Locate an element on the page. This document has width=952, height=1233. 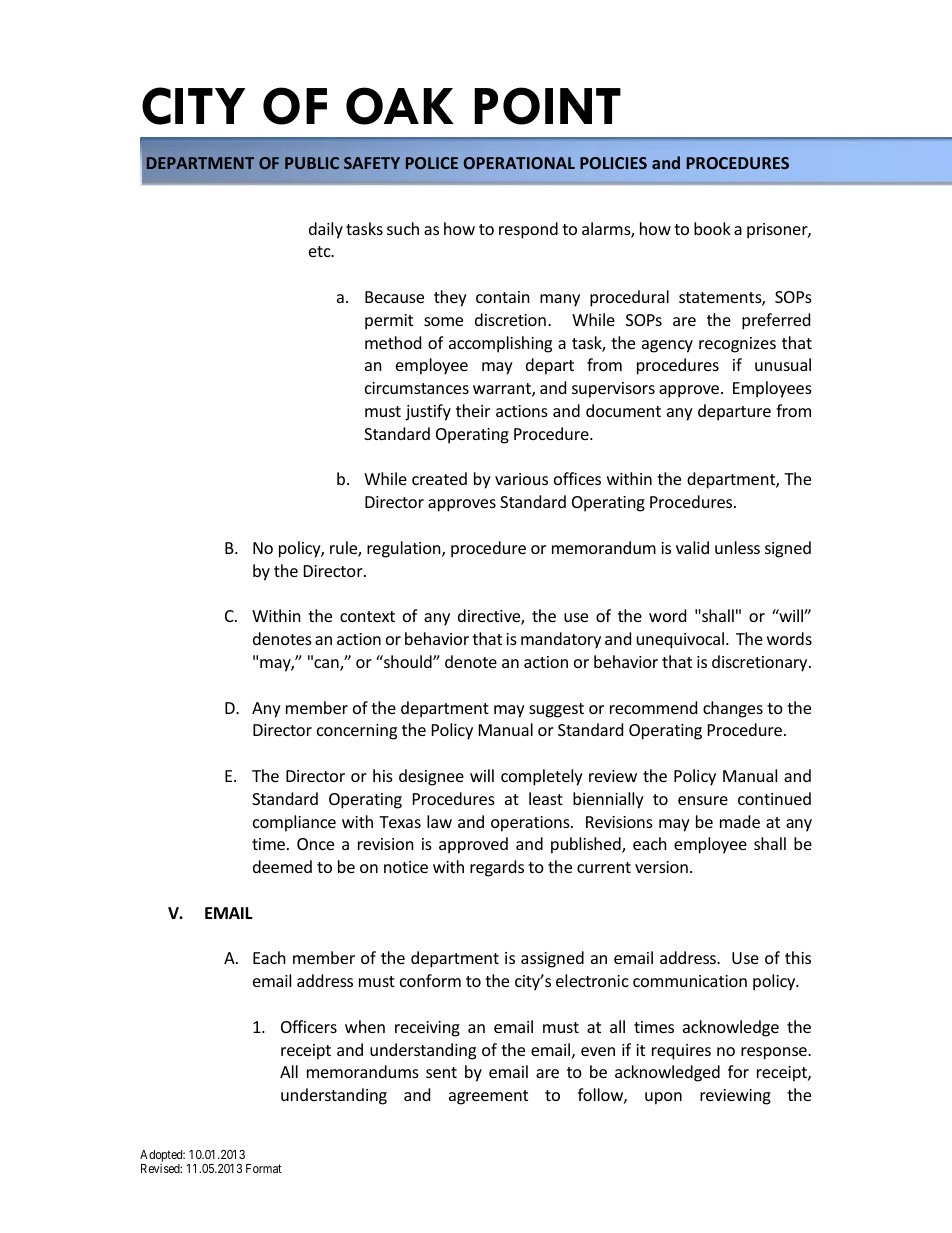
OPERATIONAL is located at coordinates (519, 163).
